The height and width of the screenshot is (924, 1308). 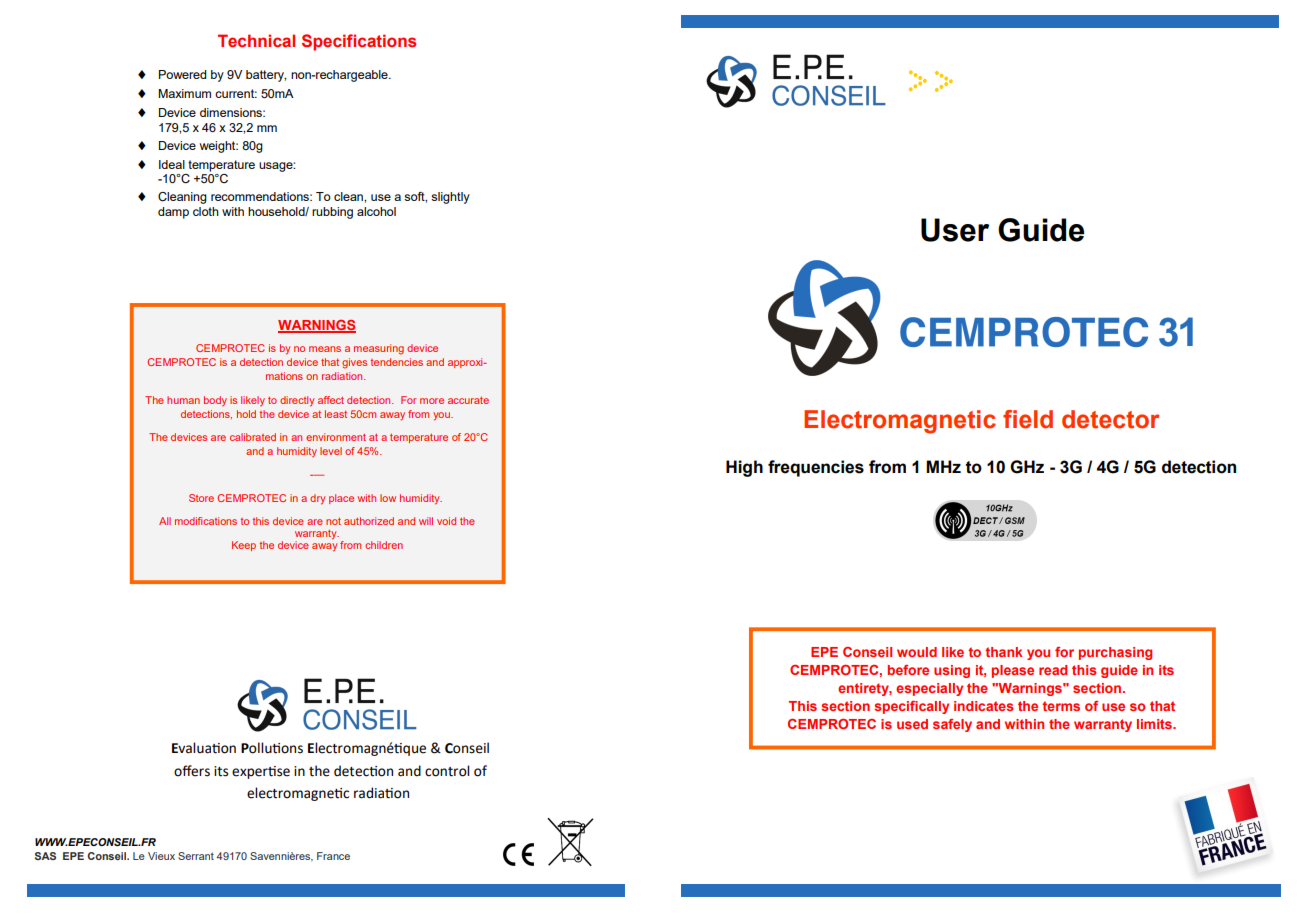 I want to click on Keep, so click(x=244, y=546).
